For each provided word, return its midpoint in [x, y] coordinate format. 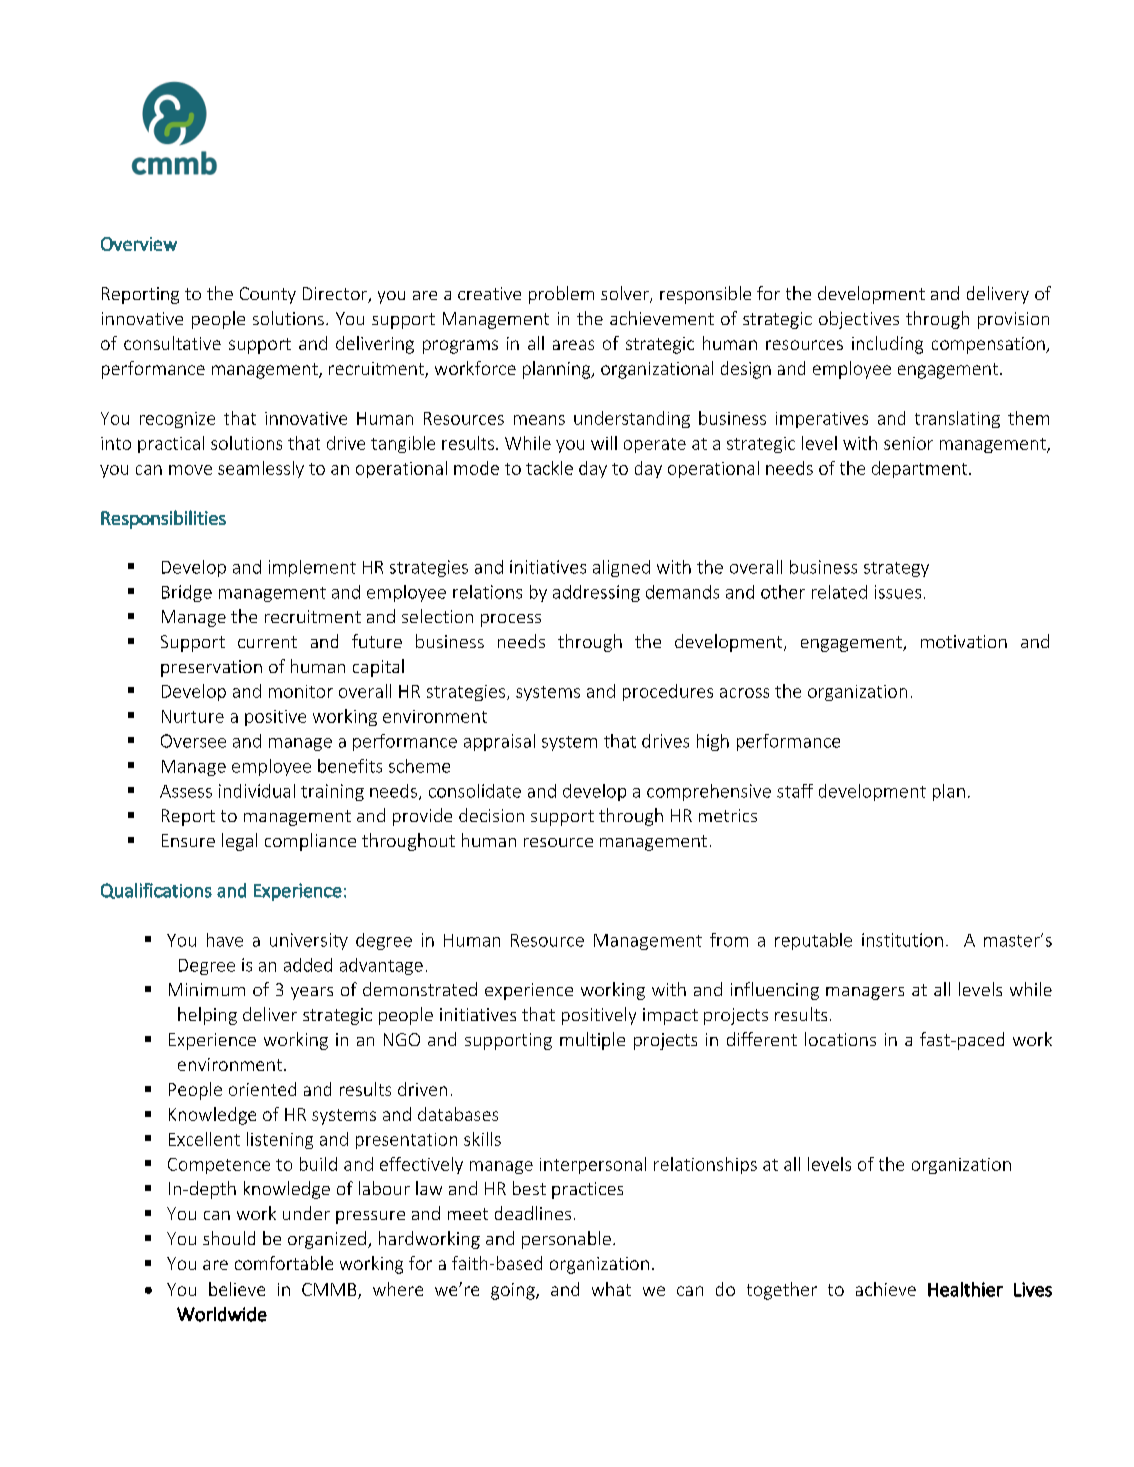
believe [237, 1289]
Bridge [187, 593]
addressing [596, 593]
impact [670, 1016]
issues [898, 592]
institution [902, 940]
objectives [859, 320]
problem [561, 295]
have [225, 940]
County [268, 295]
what [611, 1289]
